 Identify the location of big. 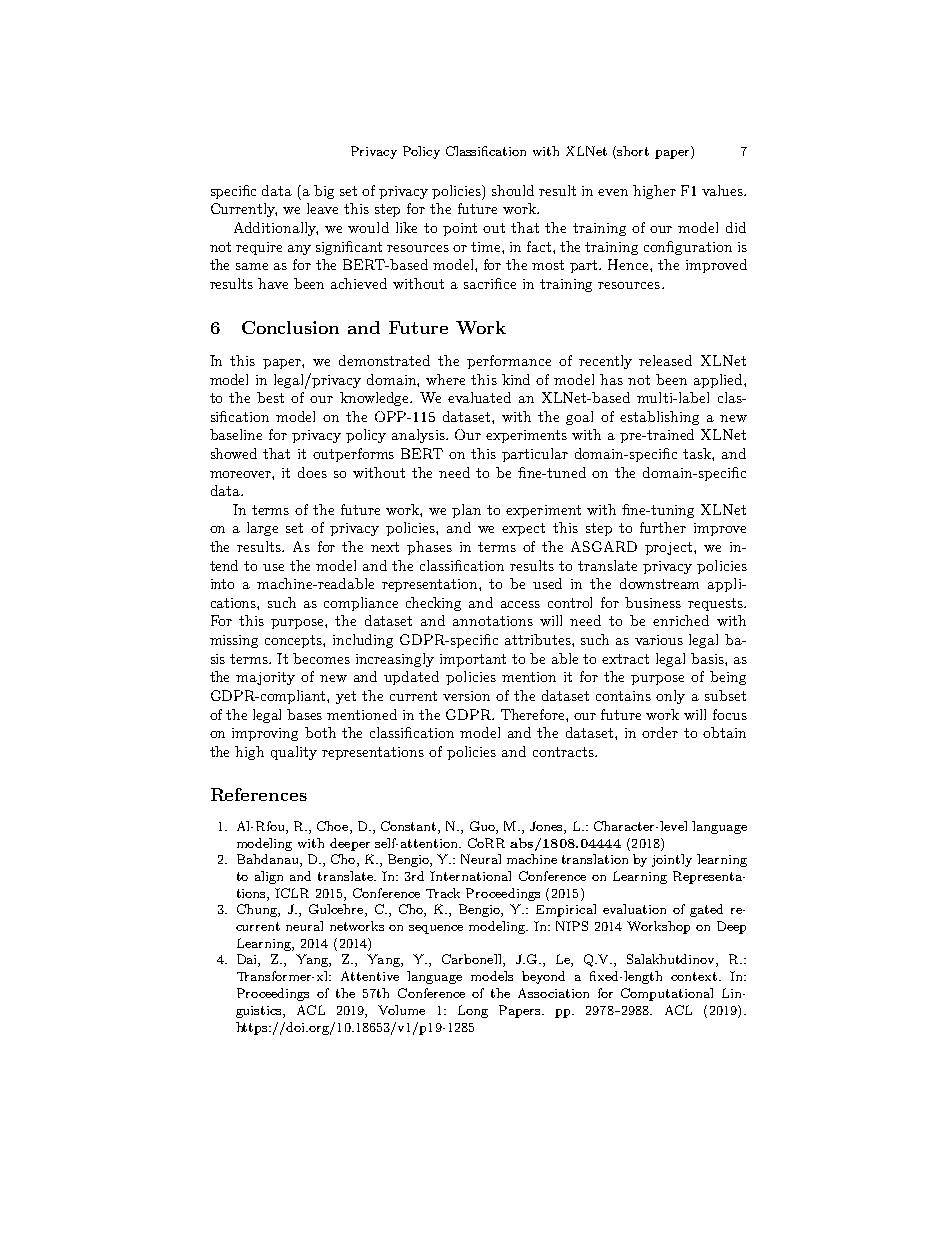
(324, 192).
